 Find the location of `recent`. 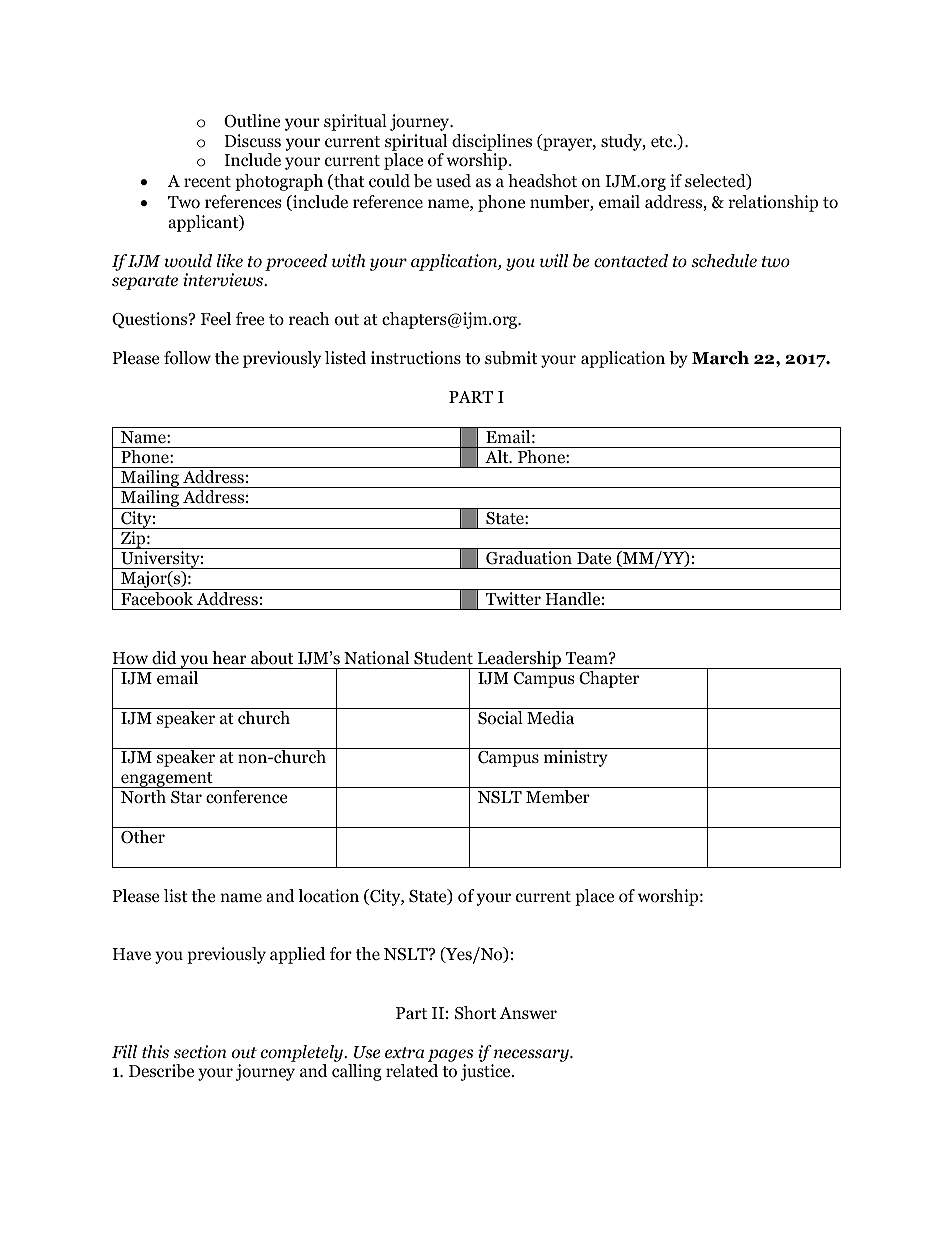

recent is located at coordinates (207, 182).
